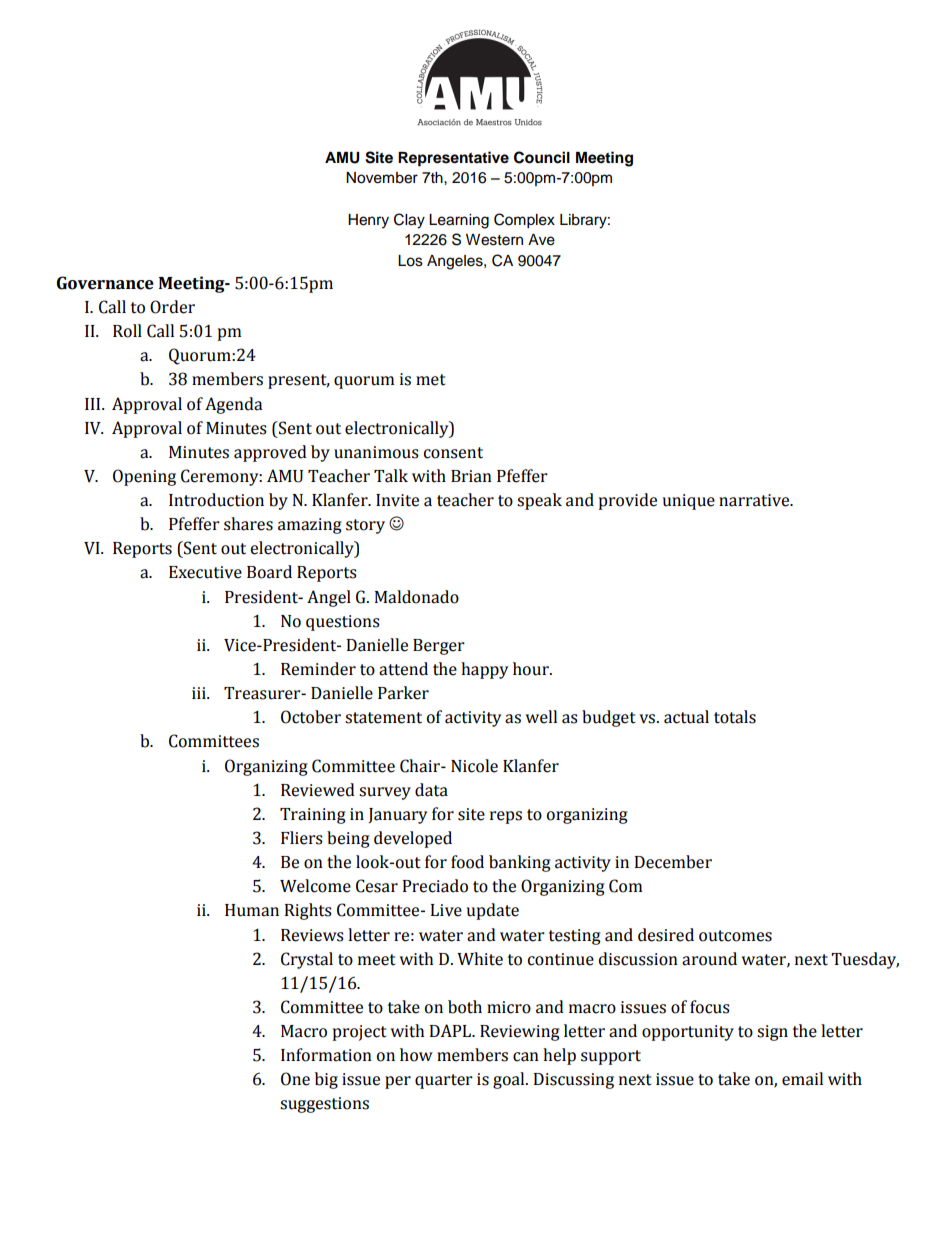 This screenshot has width=952, height=1233. I want to click on Governance, so click(105, 283).
